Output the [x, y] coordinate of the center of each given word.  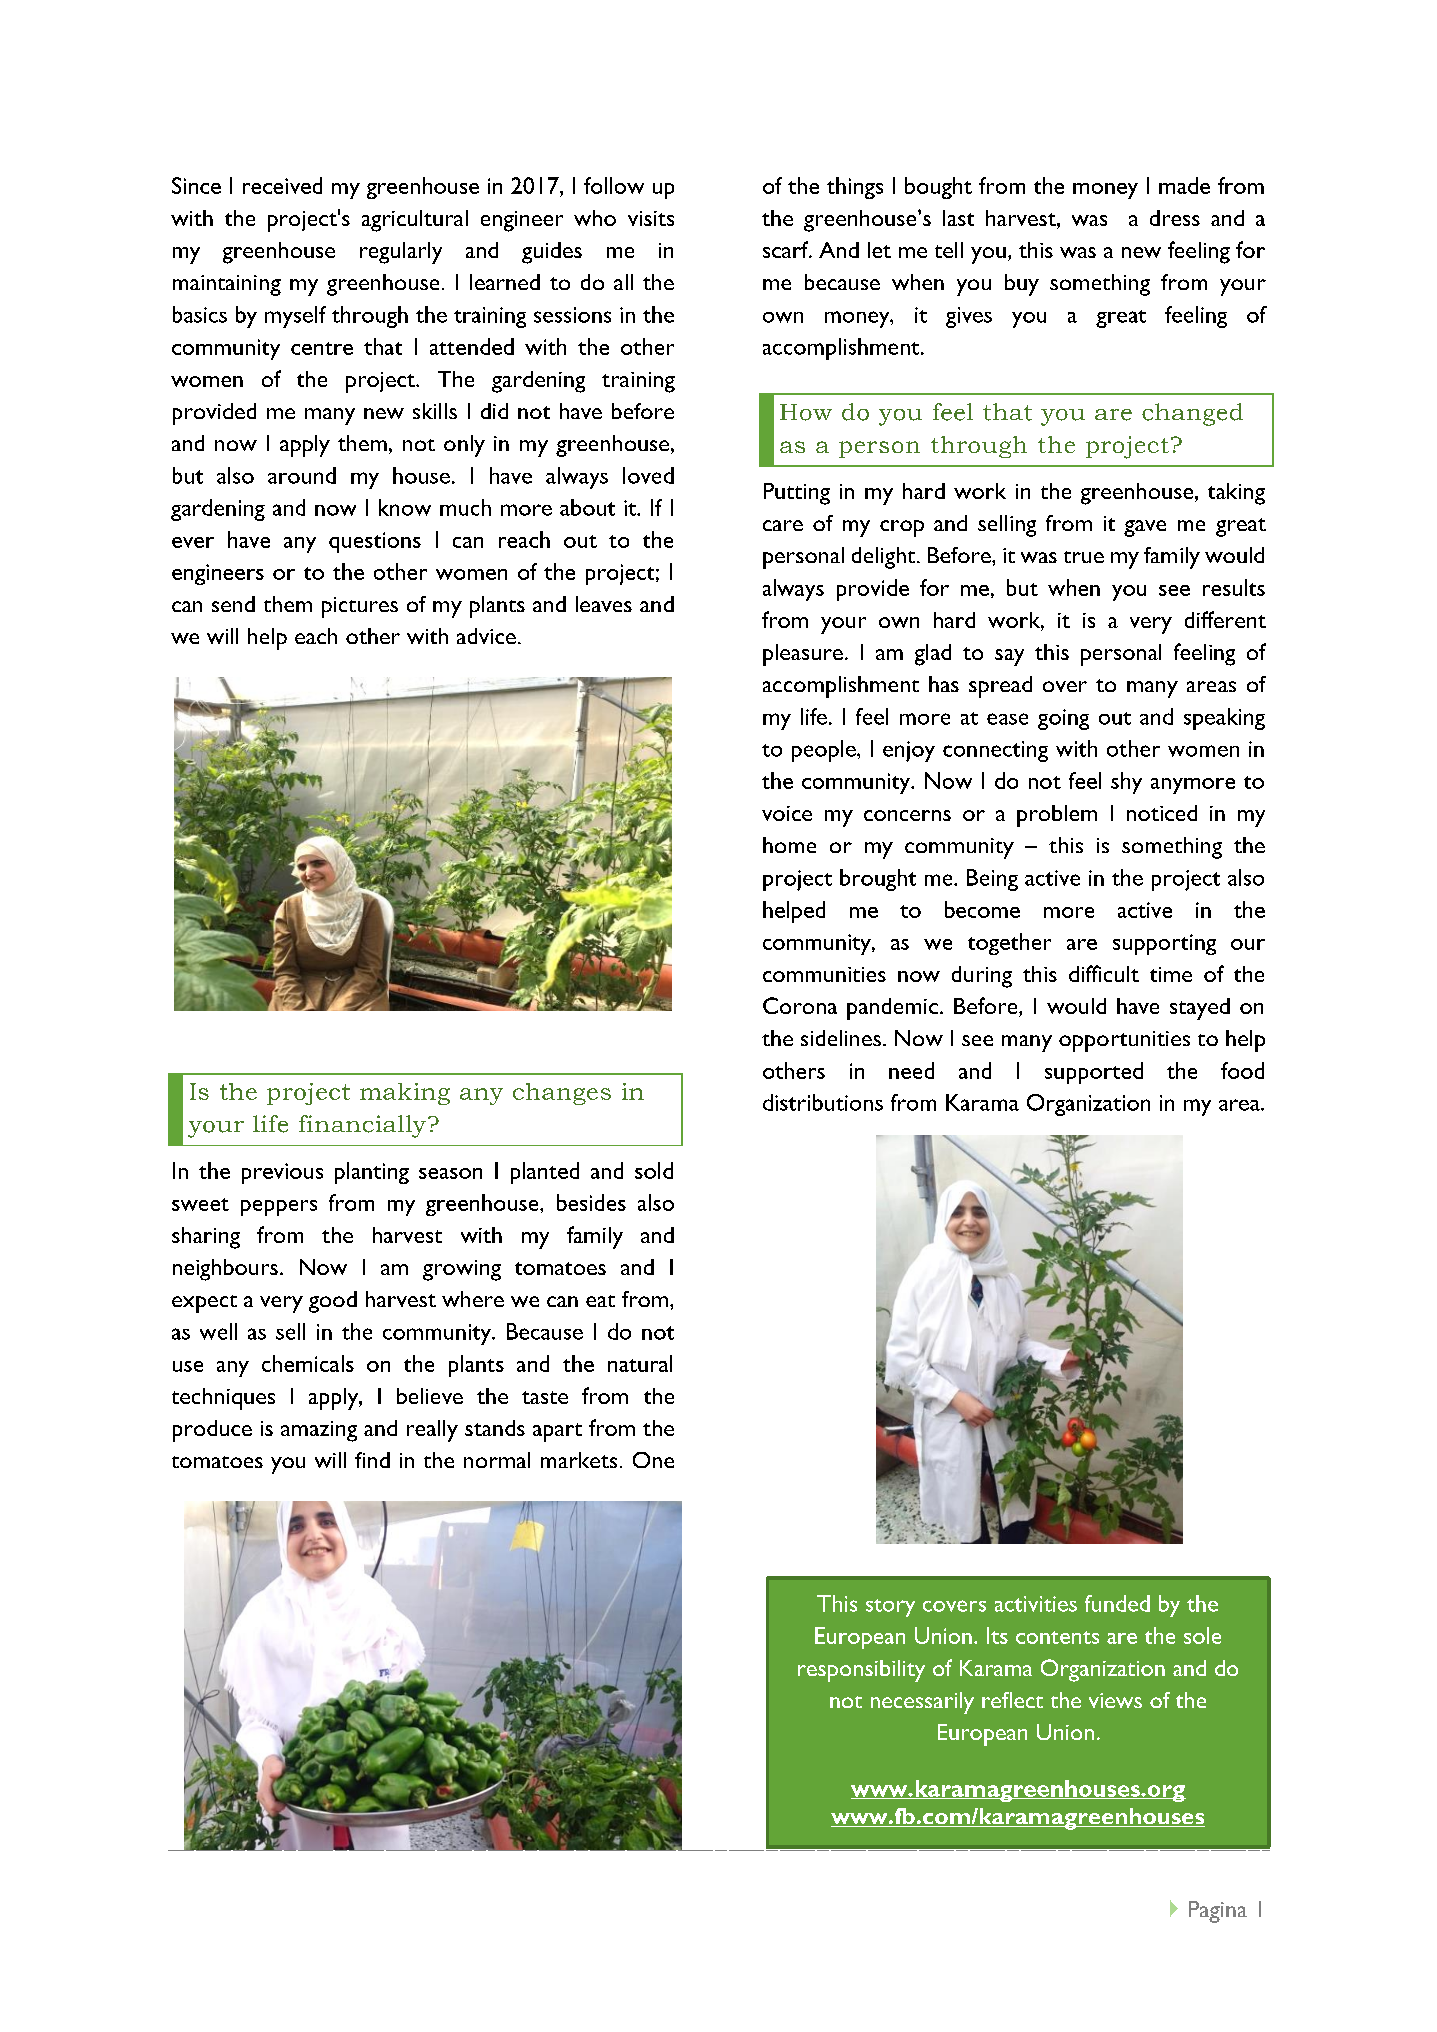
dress [1175, 218]
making [405, 1094]
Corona [800, 1005]
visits [651, 218]
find [372, 1460]
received [282, 185]
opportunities [1124, 1041]
